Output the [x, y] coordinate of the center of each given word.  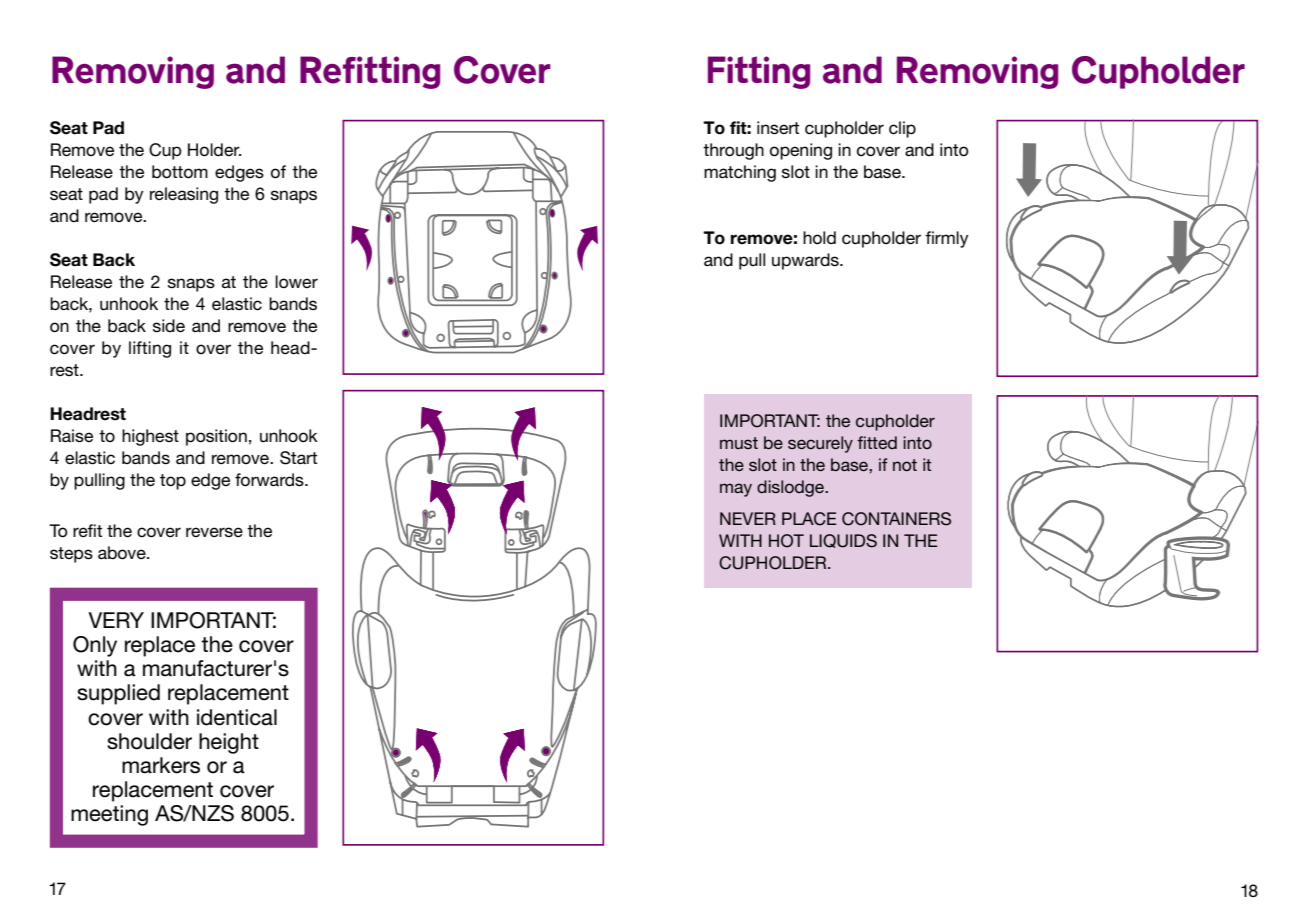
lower [296, 282]
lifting [150, 349]
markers [161, 765]
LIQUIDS [843, 541]
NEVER [748, 518]
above [123, 553]
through [733, 151]
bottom [180, 172]
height [229, 743]
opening [801, 151]
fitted [877, 442]
